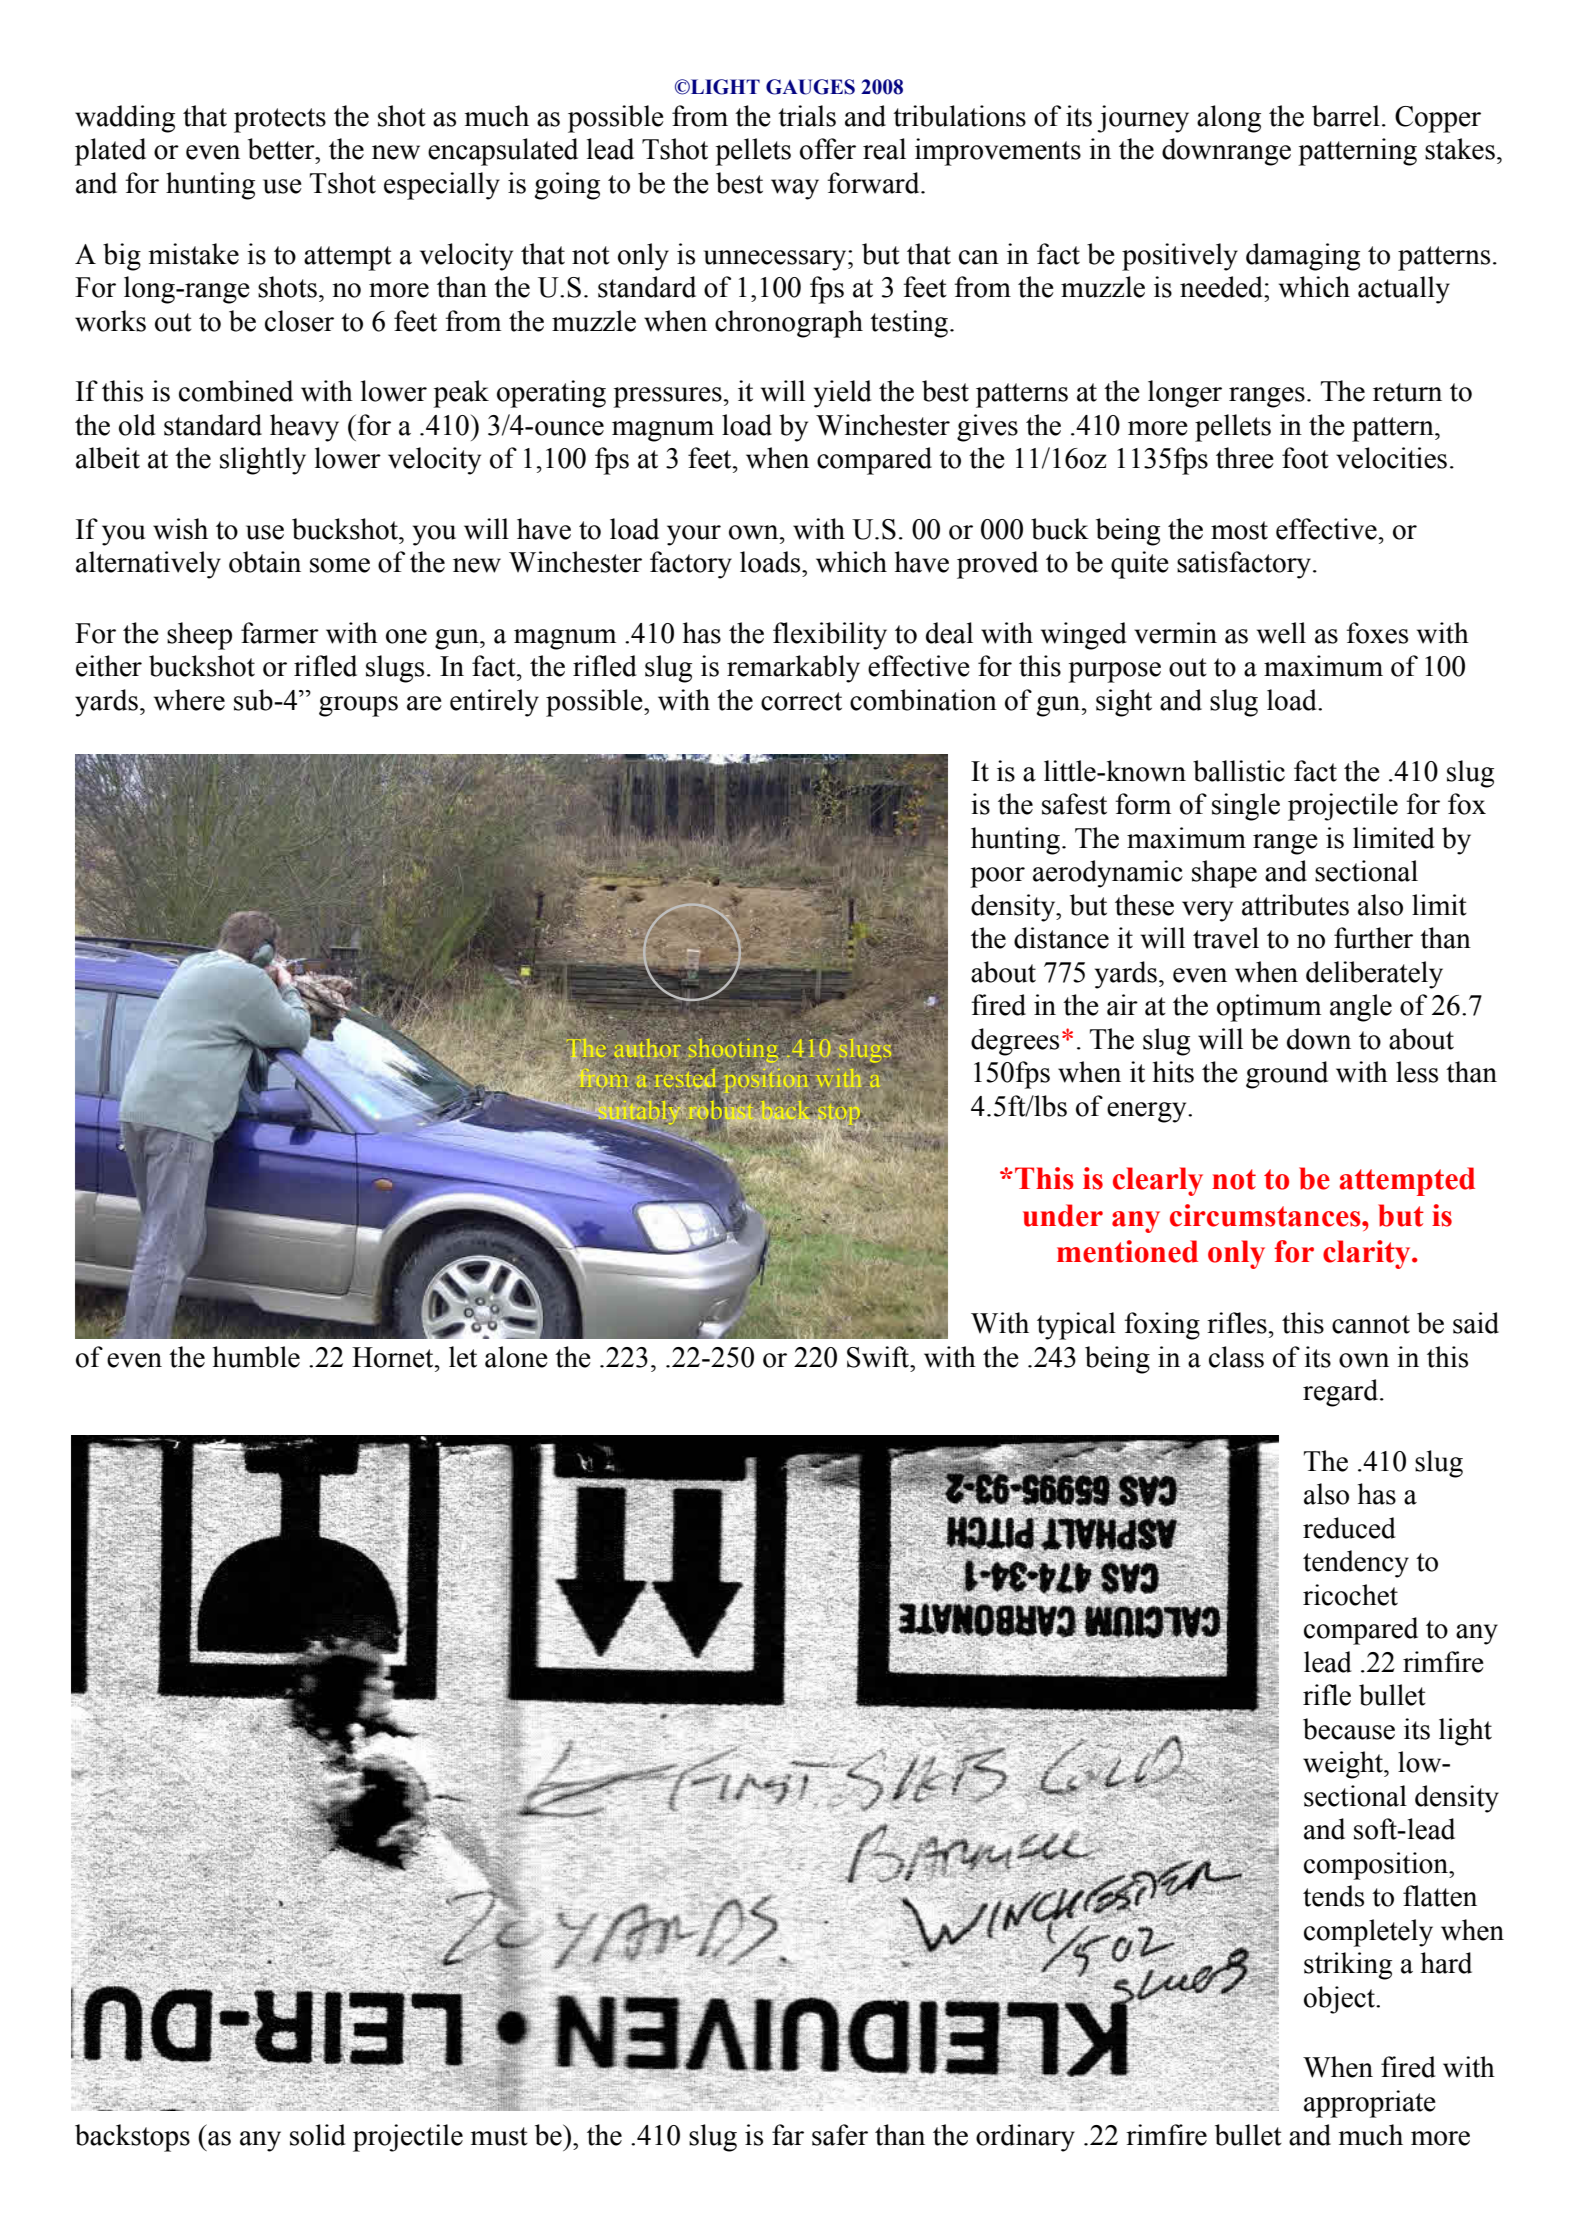  I want to click on shooting, so click(733, 1052).
